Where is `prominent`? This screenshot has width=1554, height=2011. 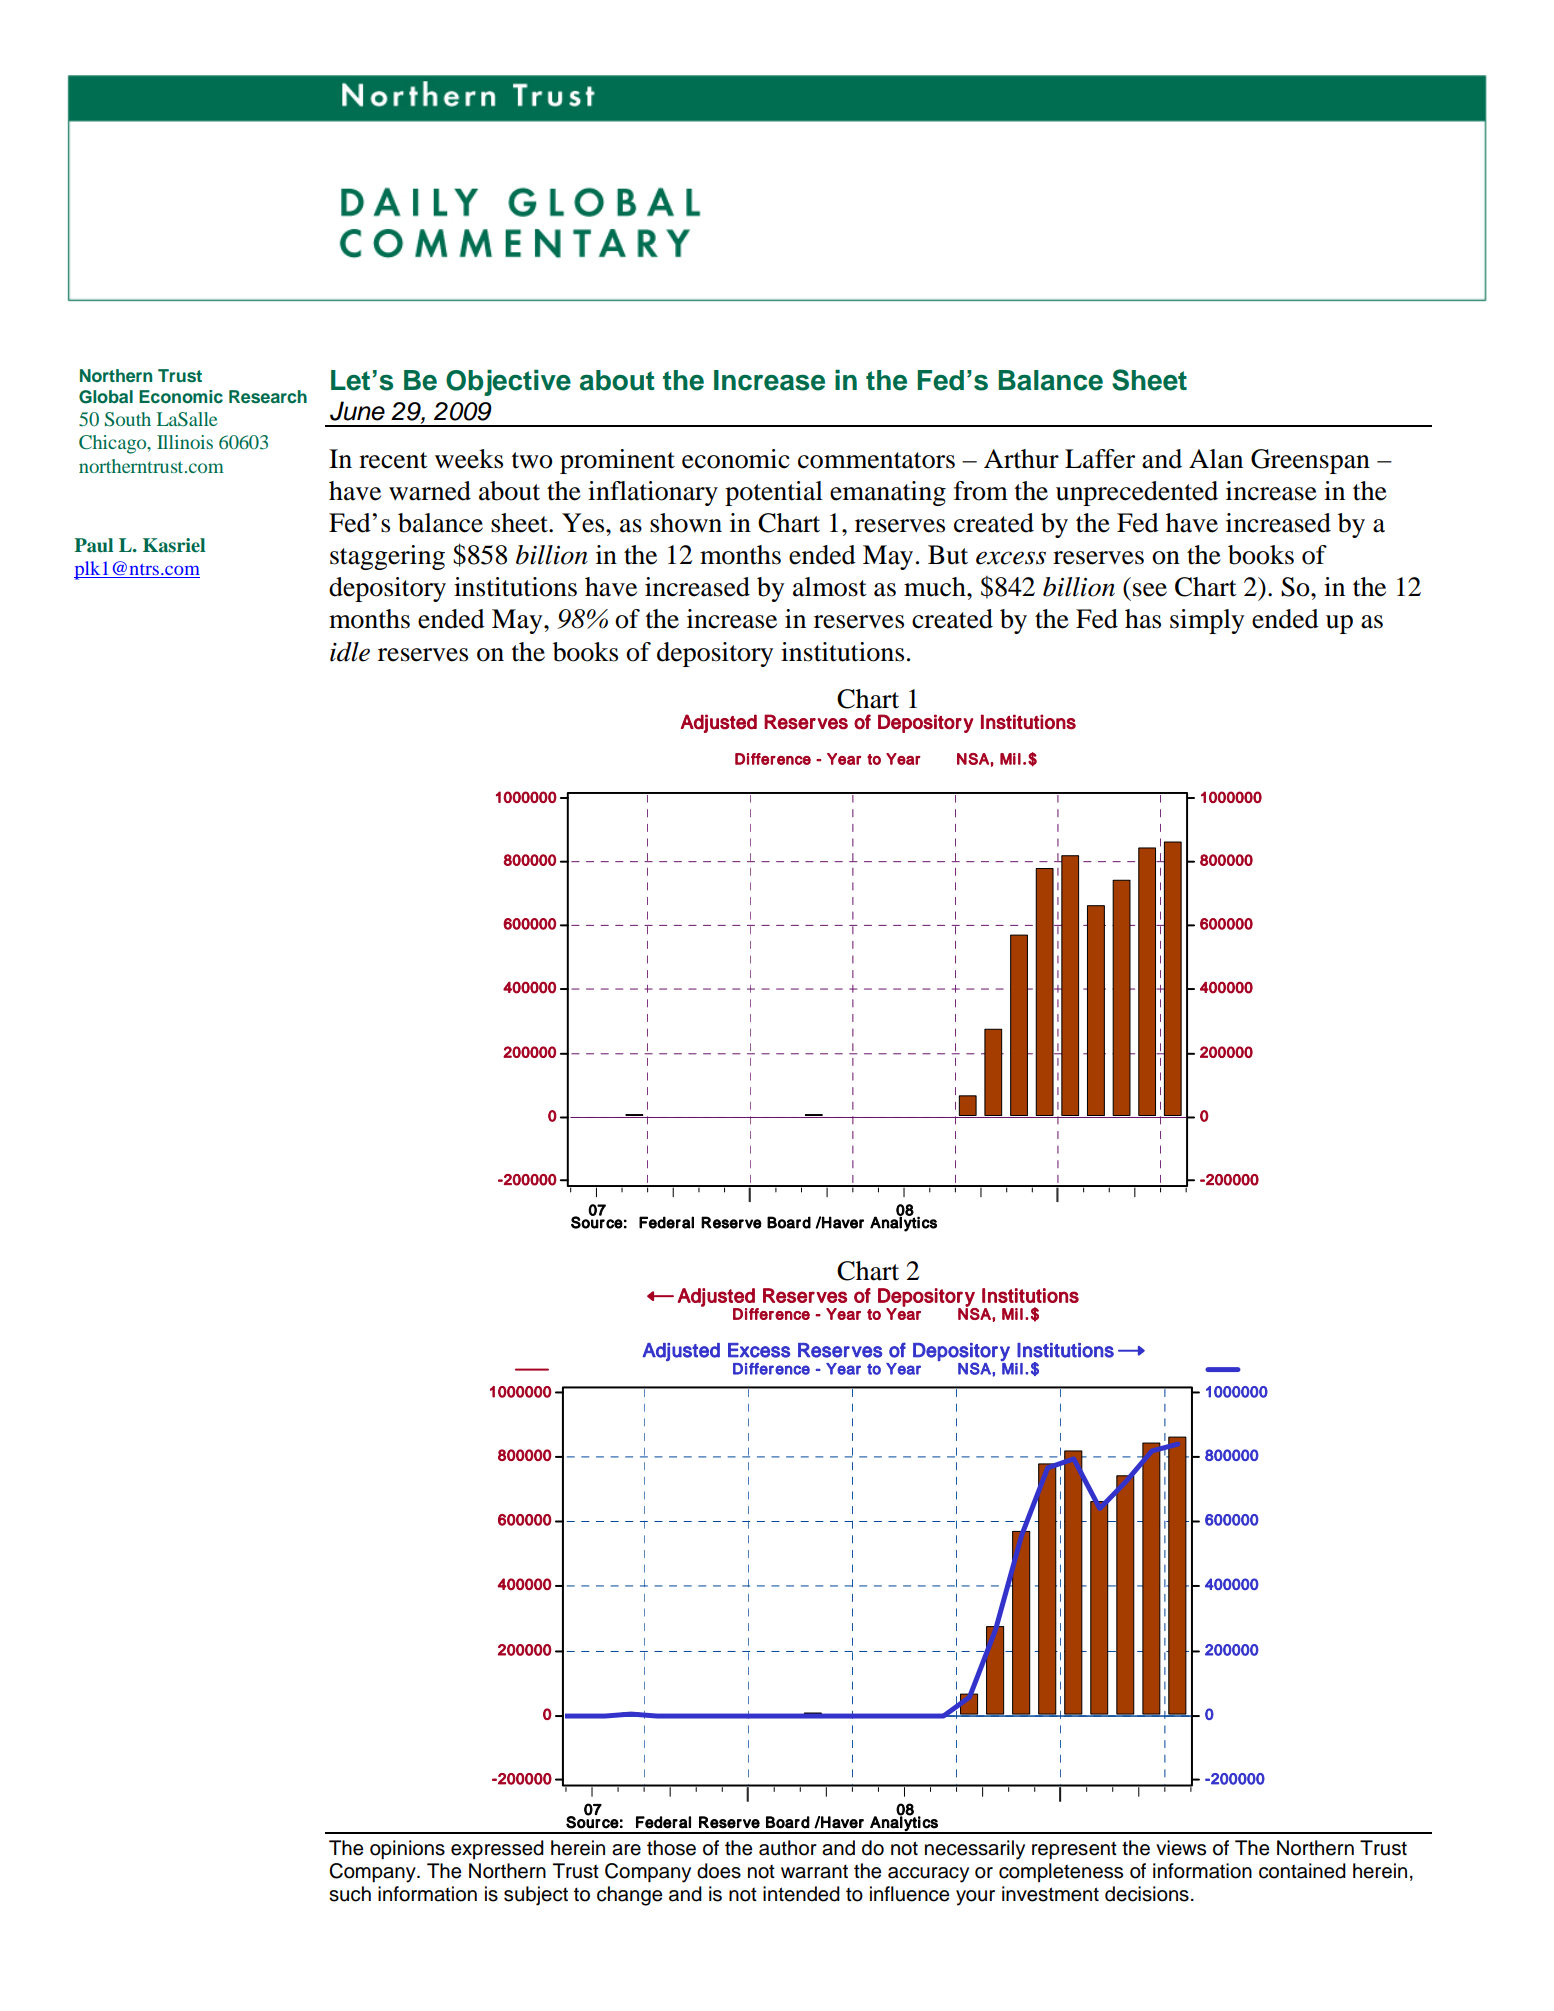
prominent is located at coordinates (617, 461).
